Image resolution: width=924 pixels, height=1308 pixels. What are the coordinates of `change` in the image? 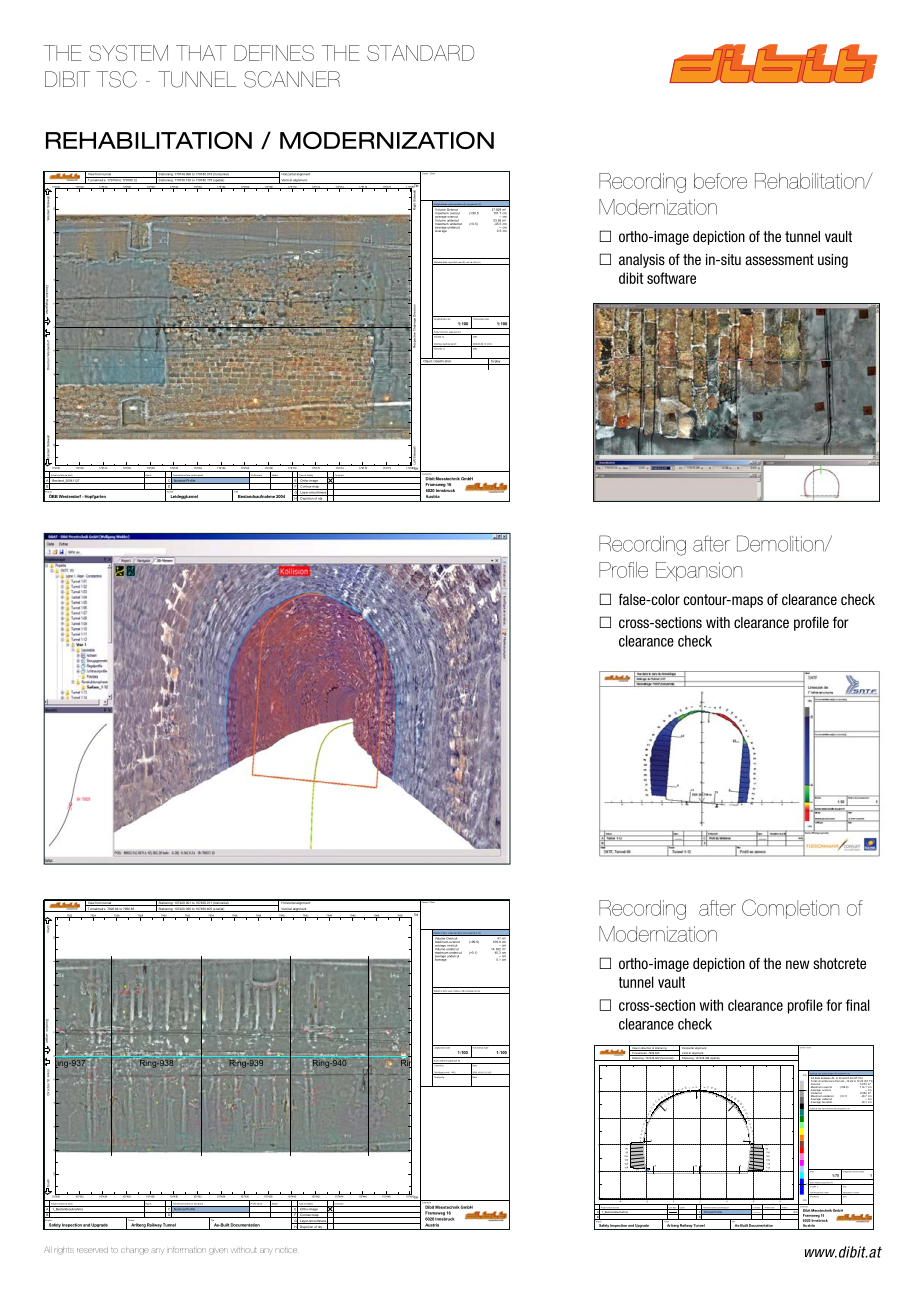 It's located at (135, 1251).
